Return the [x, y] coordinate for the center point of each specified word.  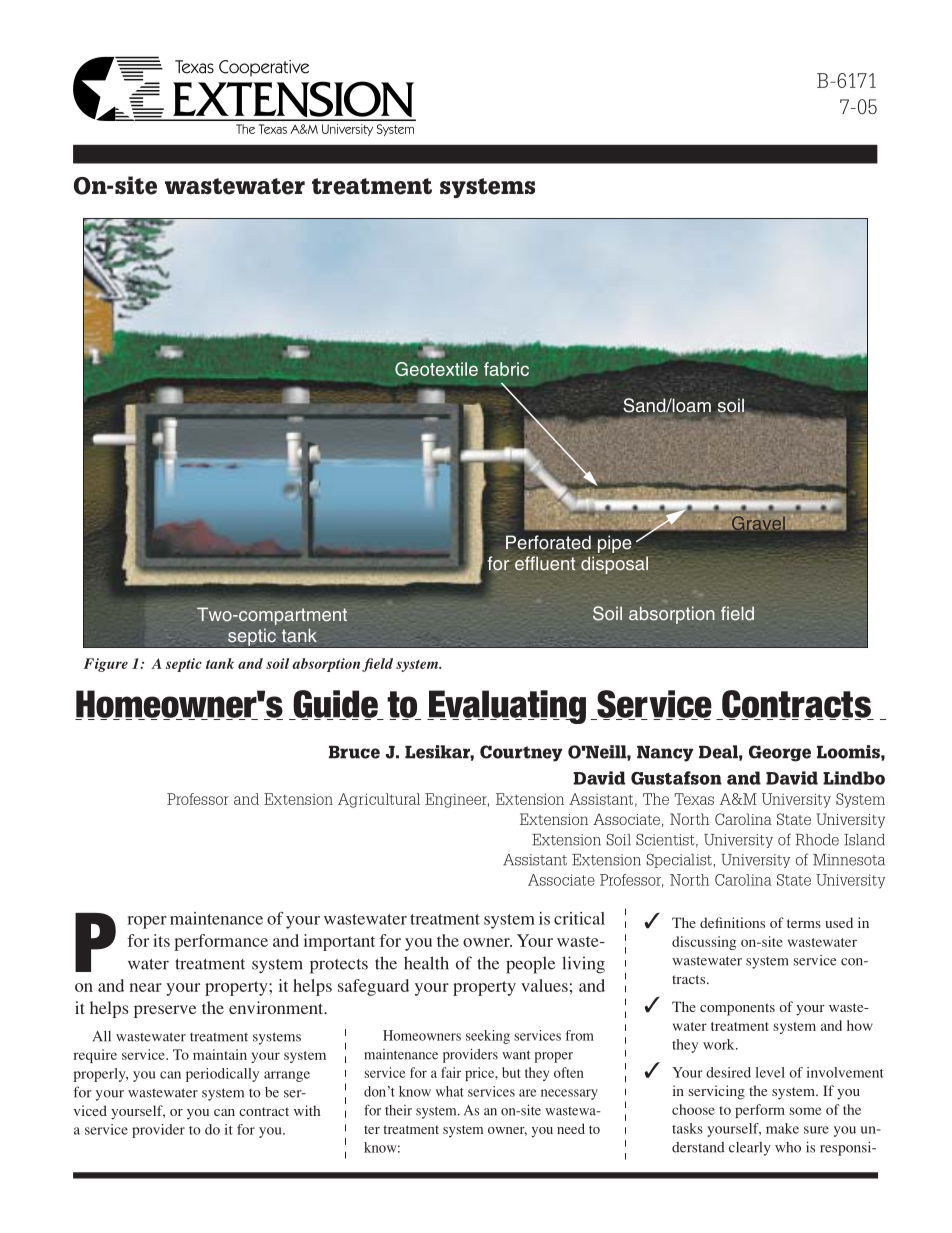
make [782, 1128]
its [161, 940]
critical [579, 918]
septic [184, 665]
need [571, 1128]
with [307, 1110]
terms [804, 923]
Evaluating [506, 707]
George [780, 753]
